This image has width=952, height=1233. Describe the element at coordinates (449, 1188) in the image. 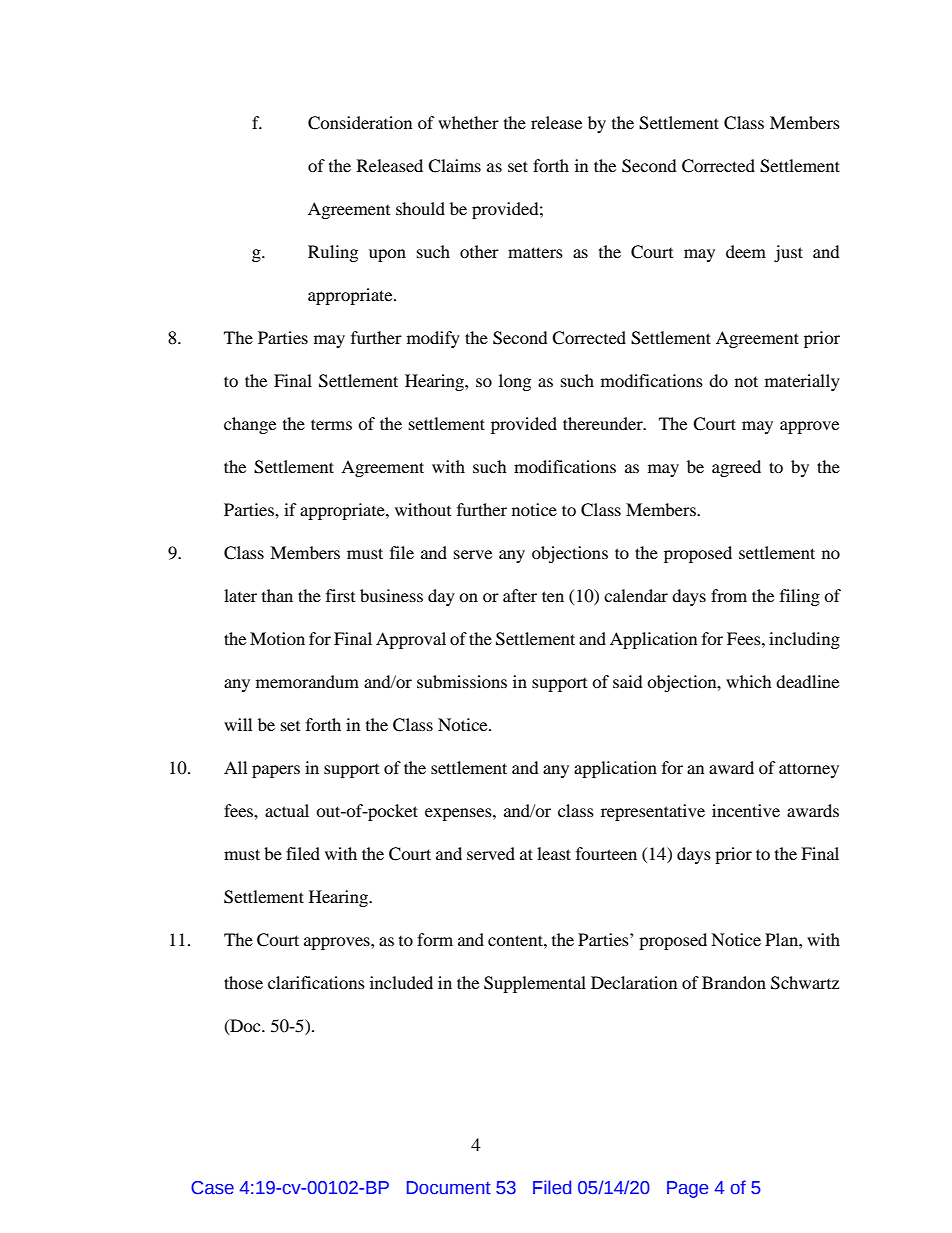

I see `Document` at that location.
